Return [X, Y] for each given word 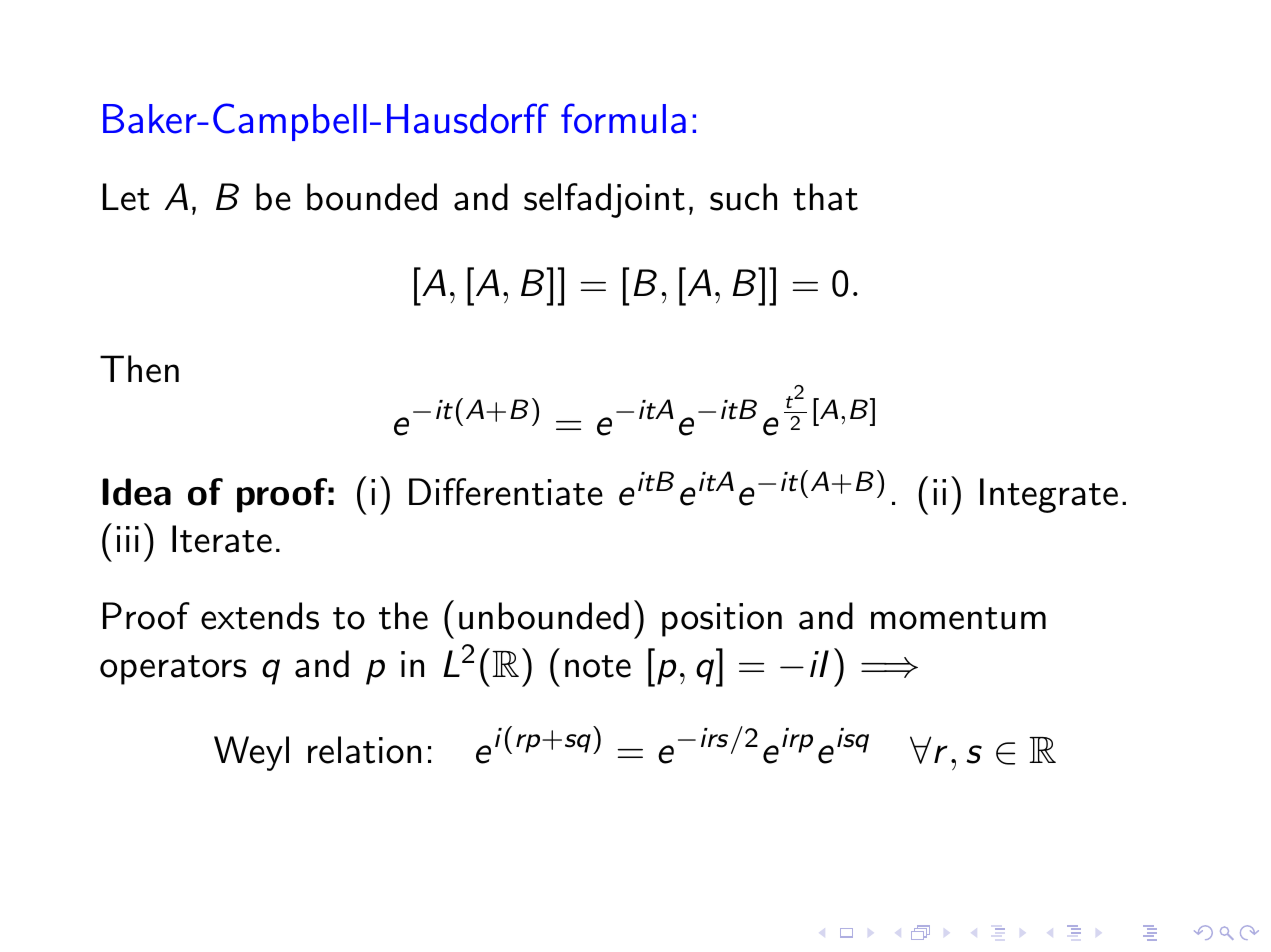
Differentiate [506, 492]
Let [126, 197]
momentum [958, 618]
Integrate [1049, 495]
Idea [136, 492]
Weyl [251, 753]
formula [623, 118]
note [598, 666]
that [825, 197]
